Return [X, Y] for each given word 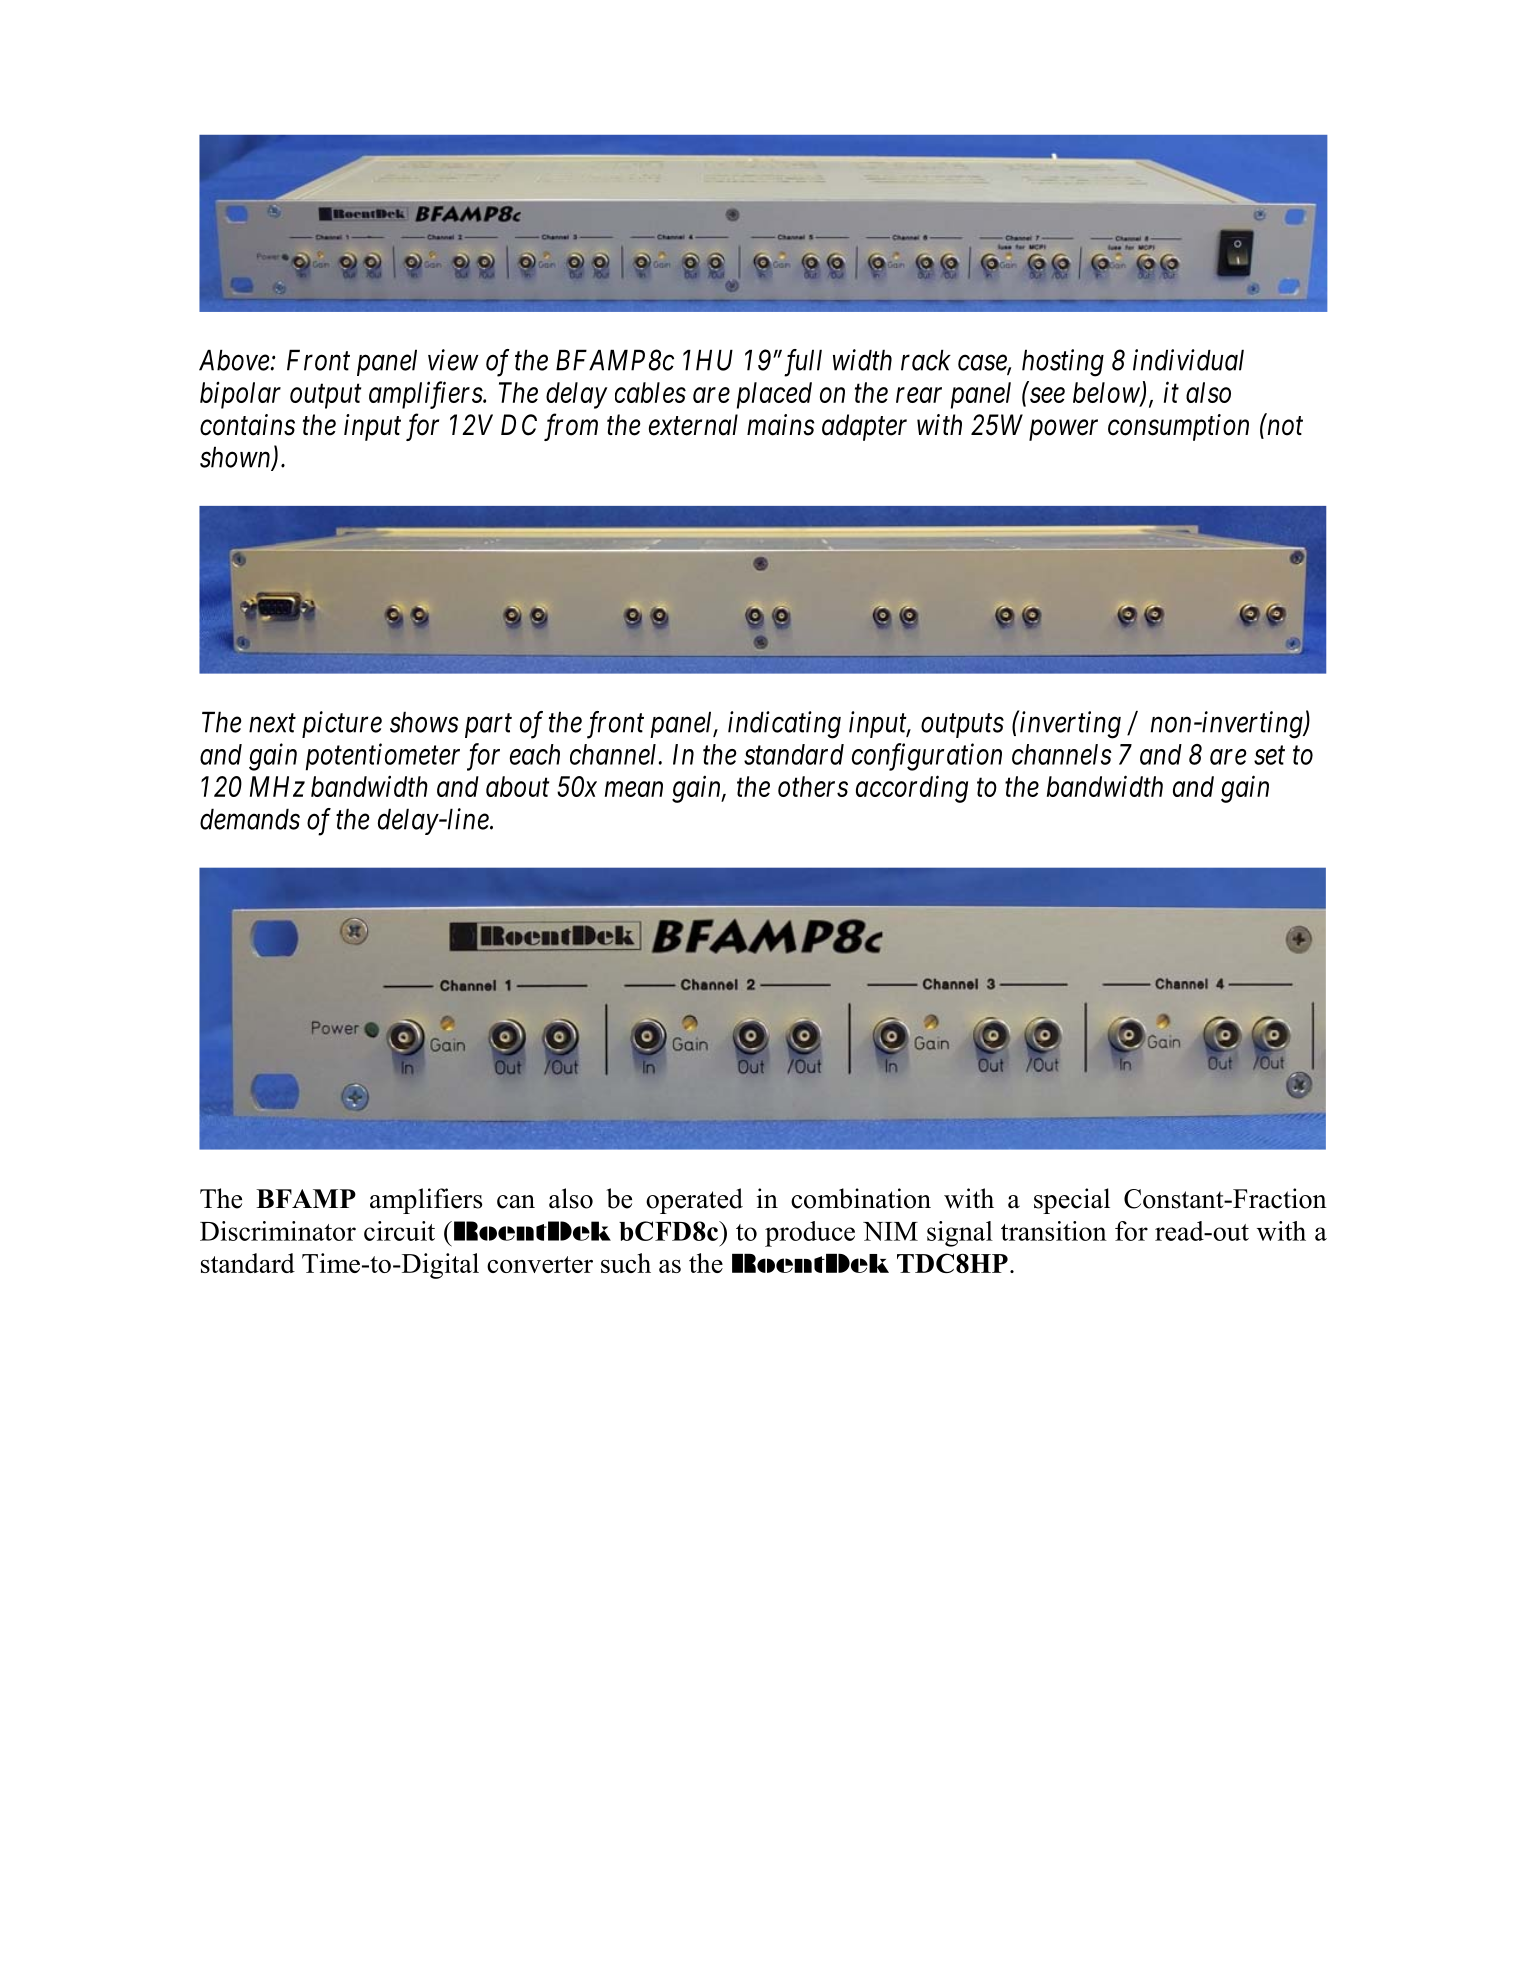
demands [250, 819]
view [453, 360]
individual [1188, 360]
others [813, 786]
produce [810, 1234]
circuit [399, 1231]
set [1269, 756]
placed [774, 395]
